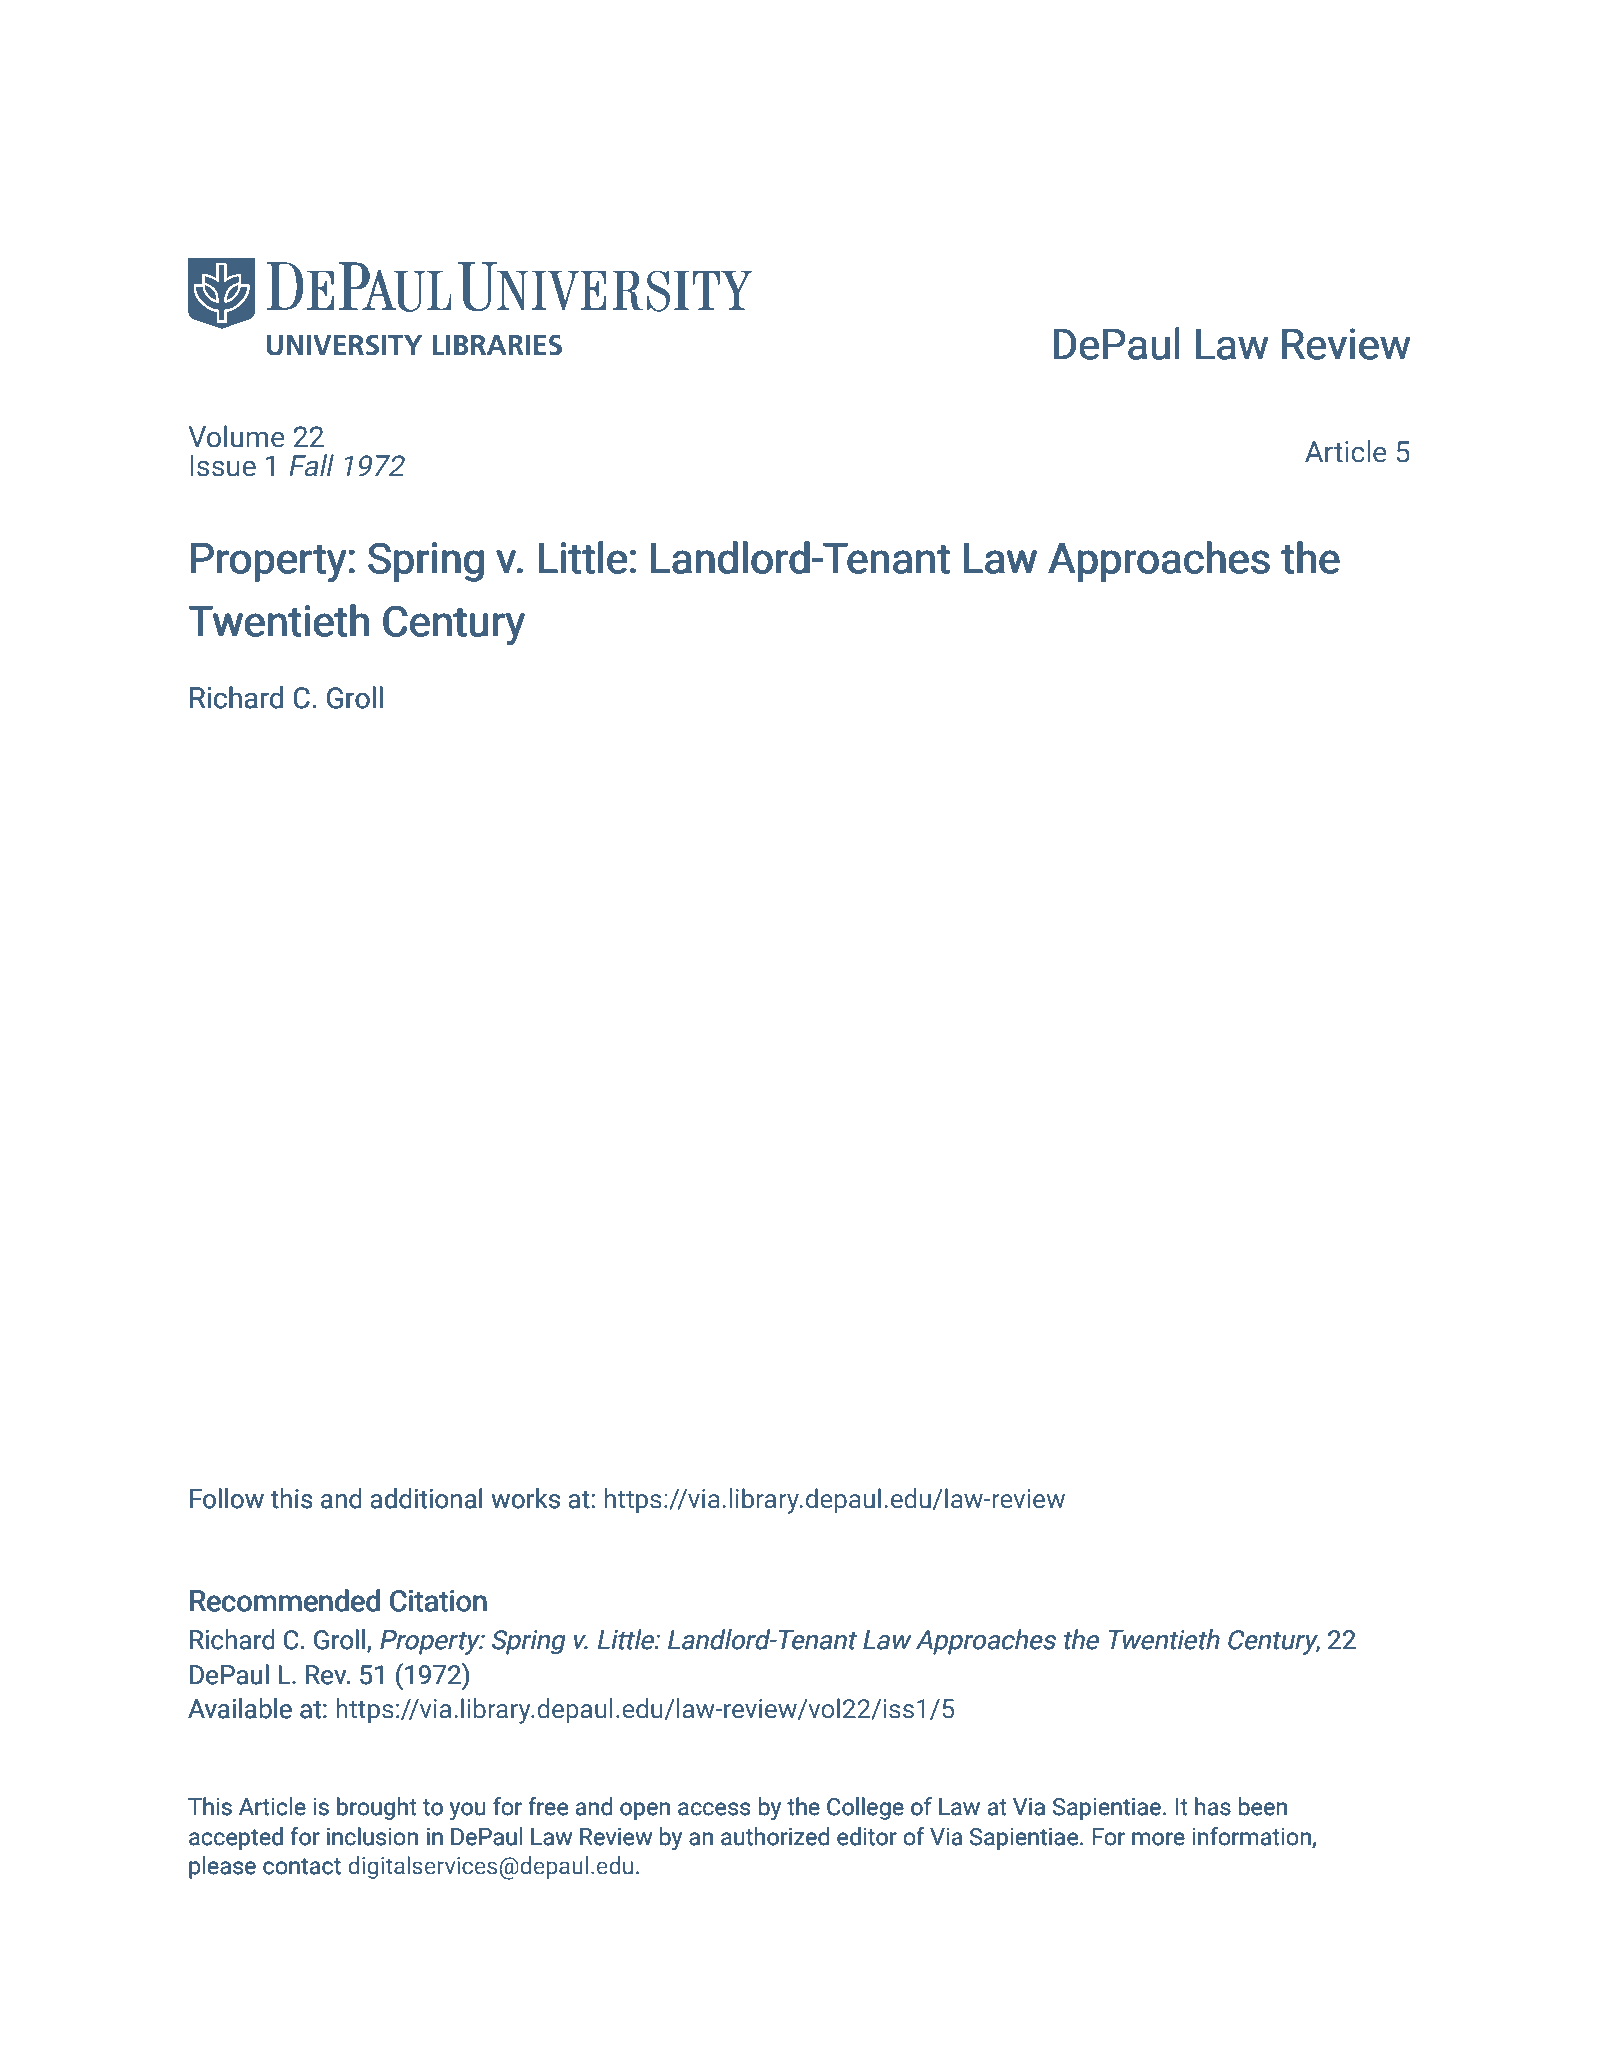  What do you see at coordinates (285, 1600) in the page?
I see `Recommended` at bounding box center [285, 1600].
